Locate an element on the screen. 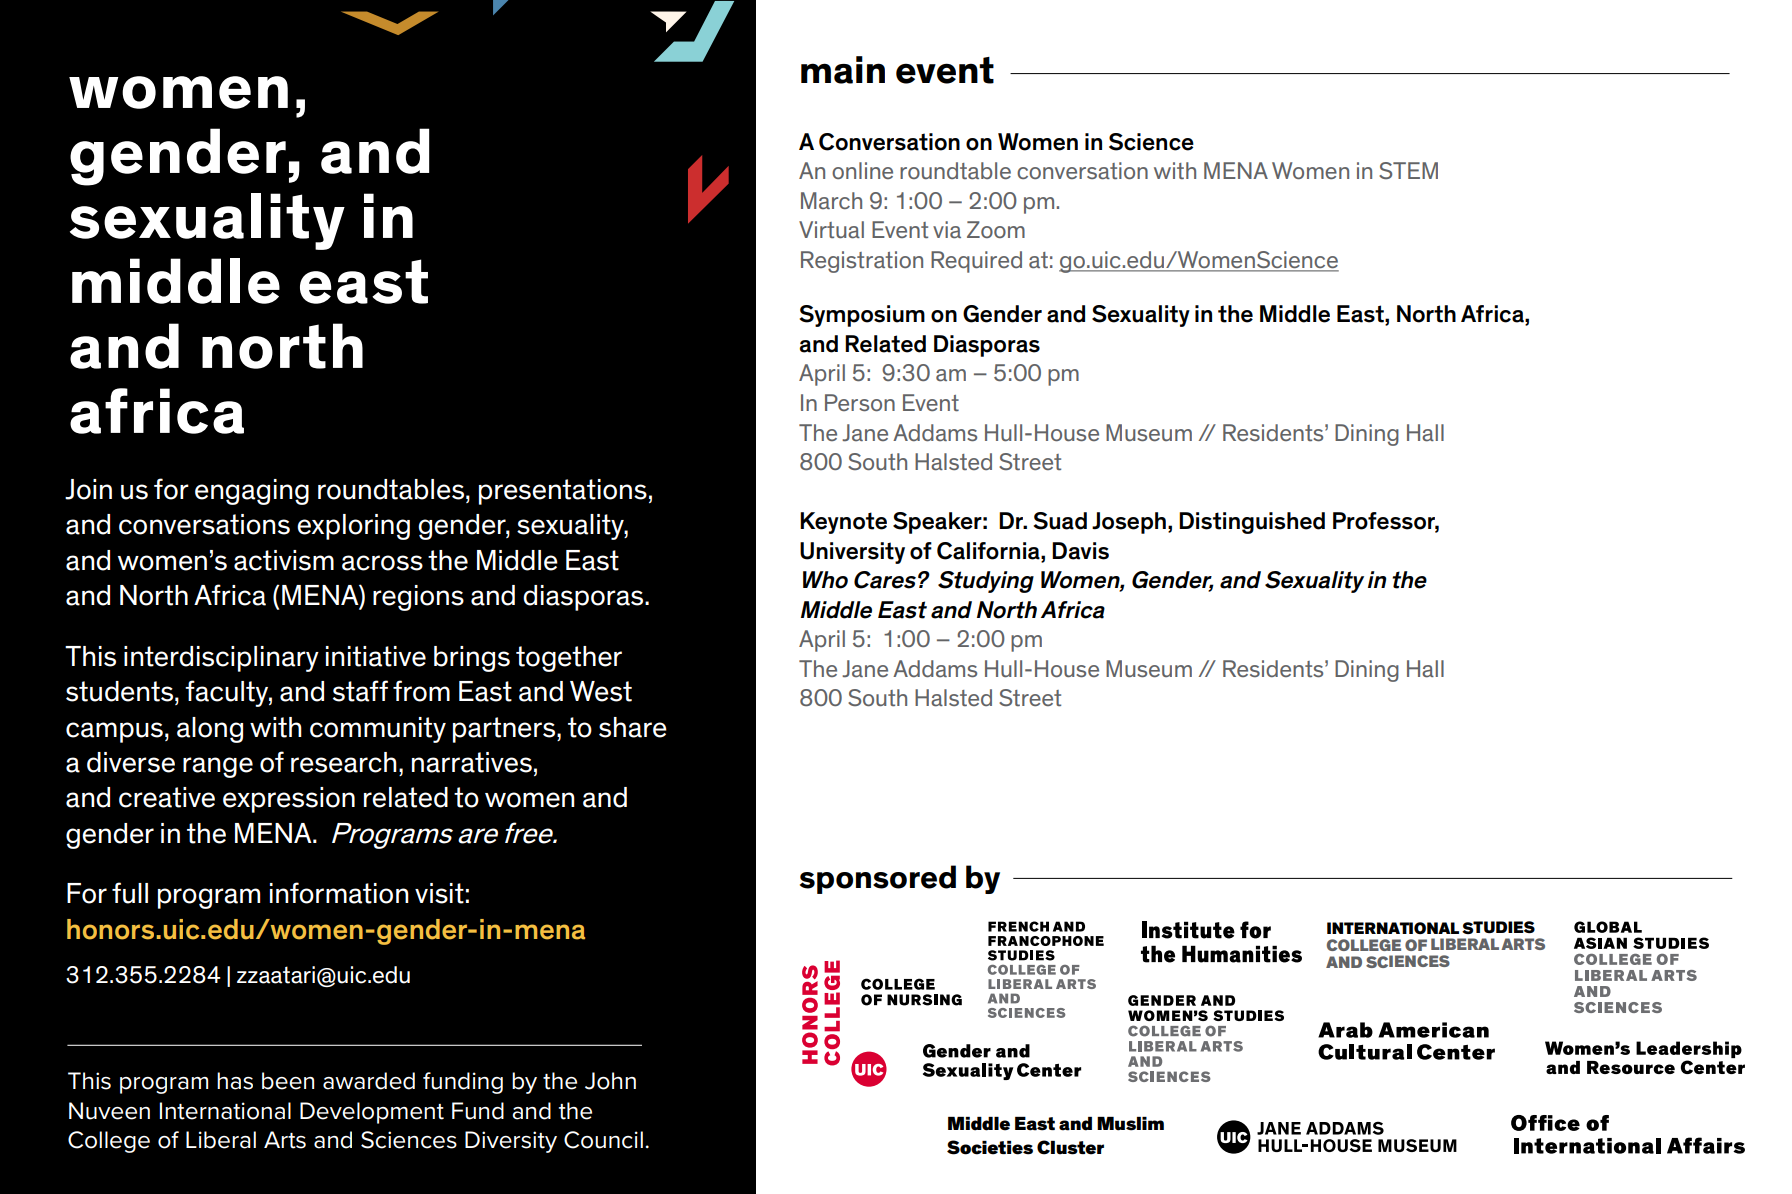 This screenshot has width=1792, height=1194. Symposium is located at coordinates (862, 316).
